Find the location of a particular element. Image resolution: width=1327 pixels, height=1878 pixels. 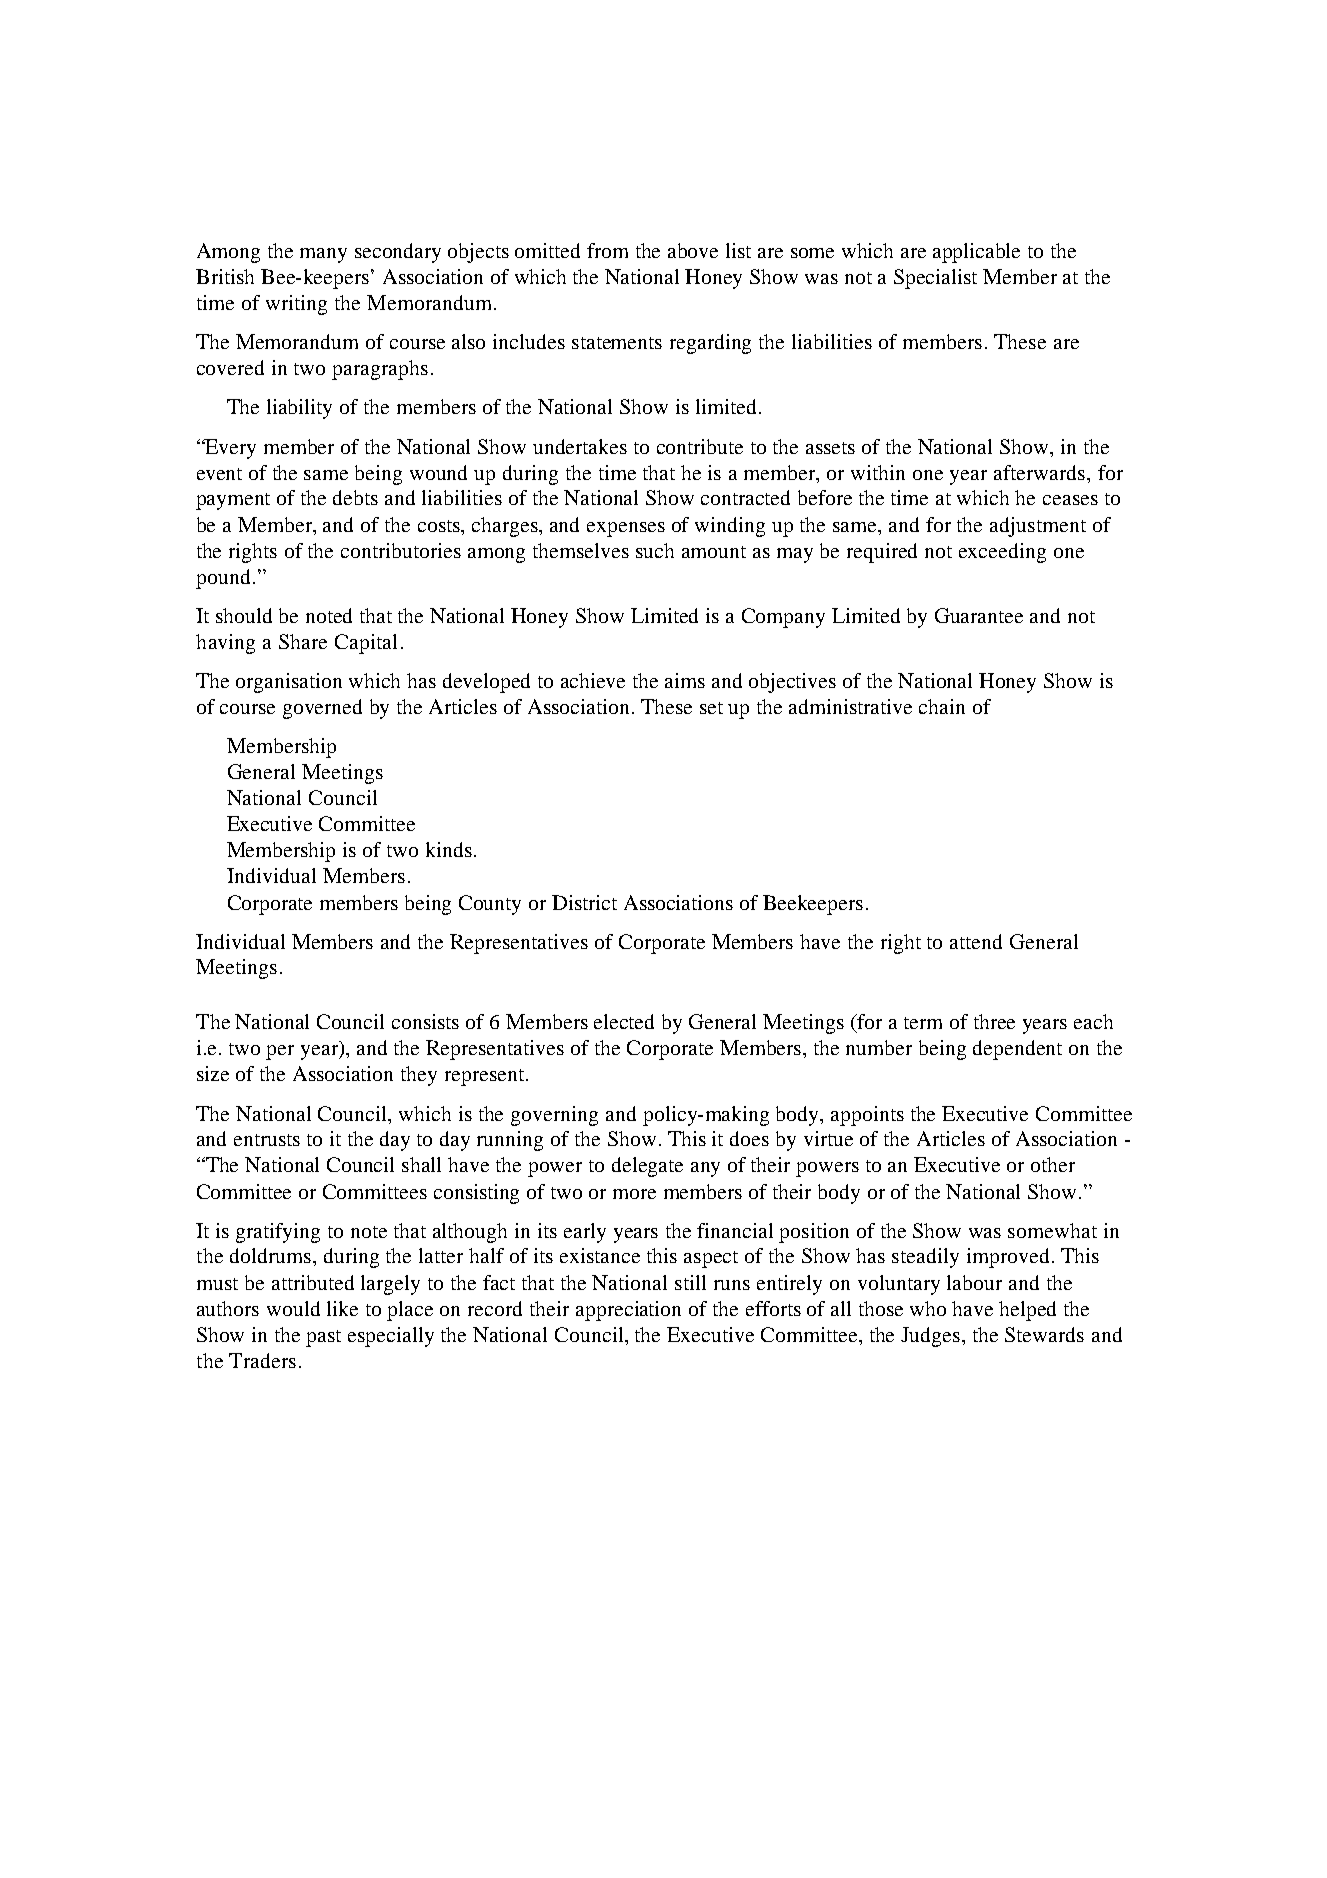

kinds is located at coordinates (449, 849).
